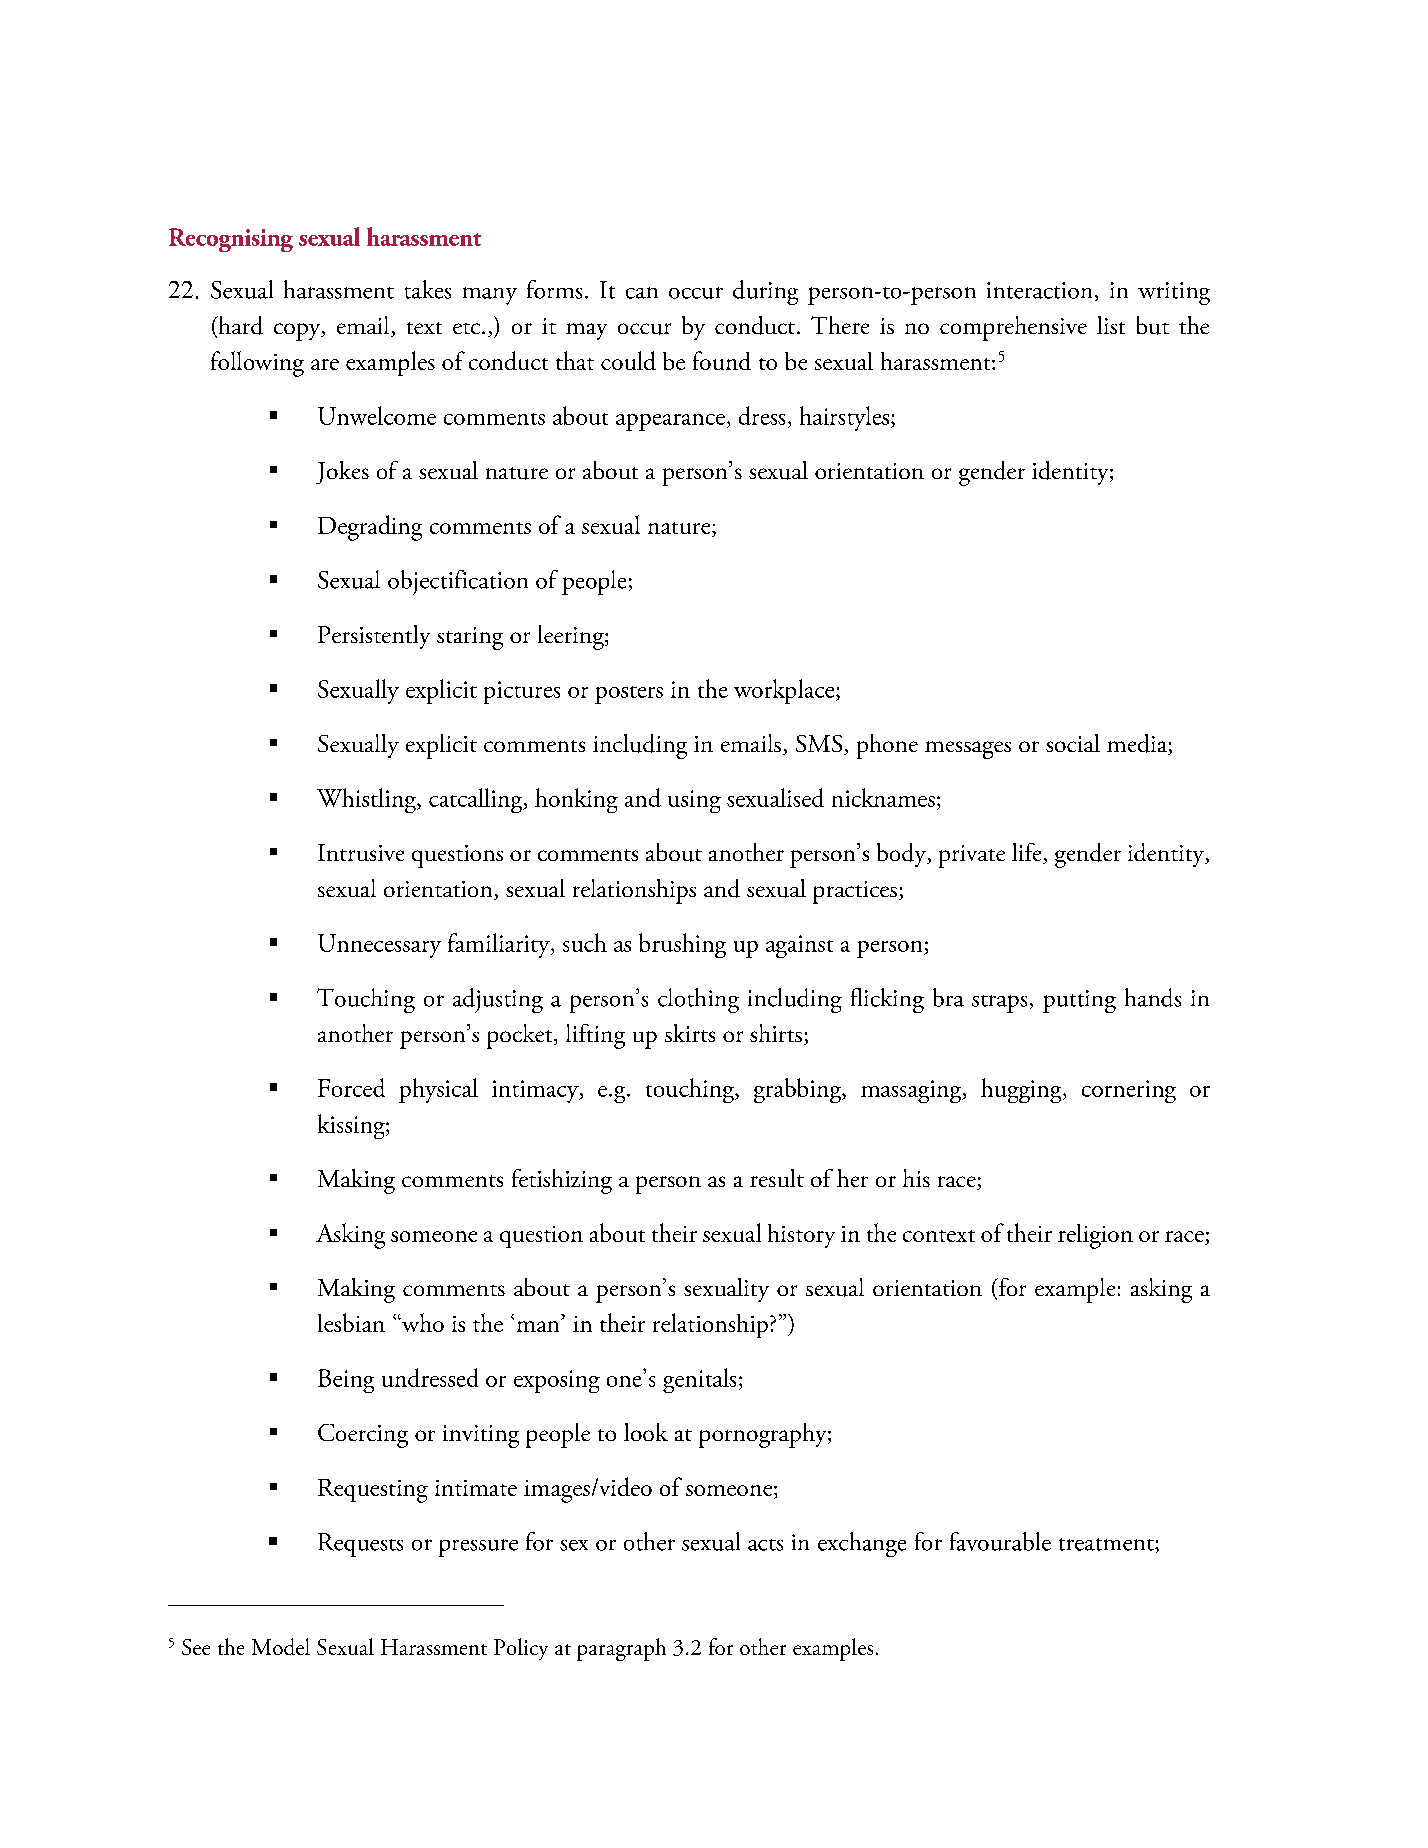 This document has width=1428, height=1848. I want to click on copy, so click(298, 332).
